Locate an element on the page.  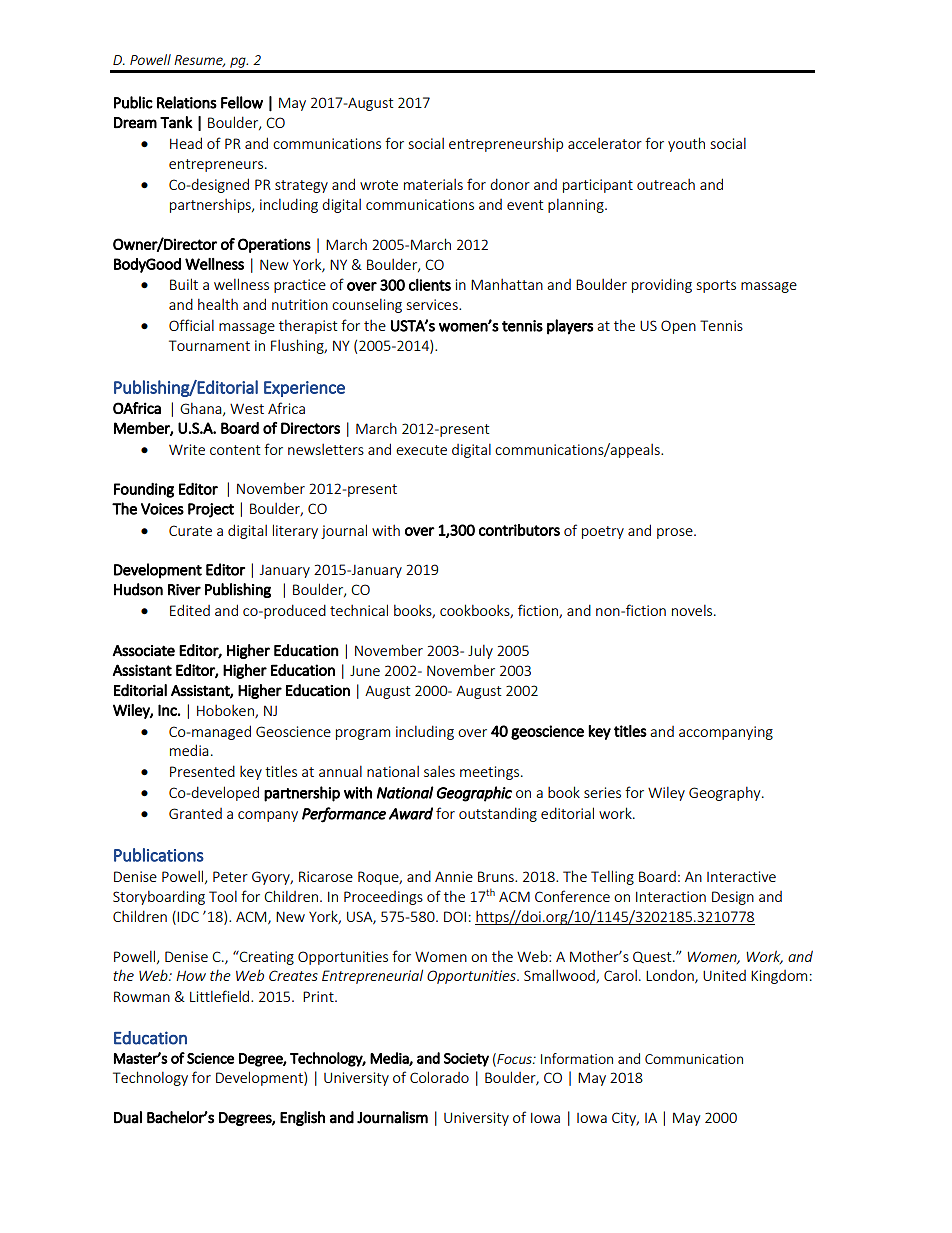
Information is located at coordinates (577, 1058).
